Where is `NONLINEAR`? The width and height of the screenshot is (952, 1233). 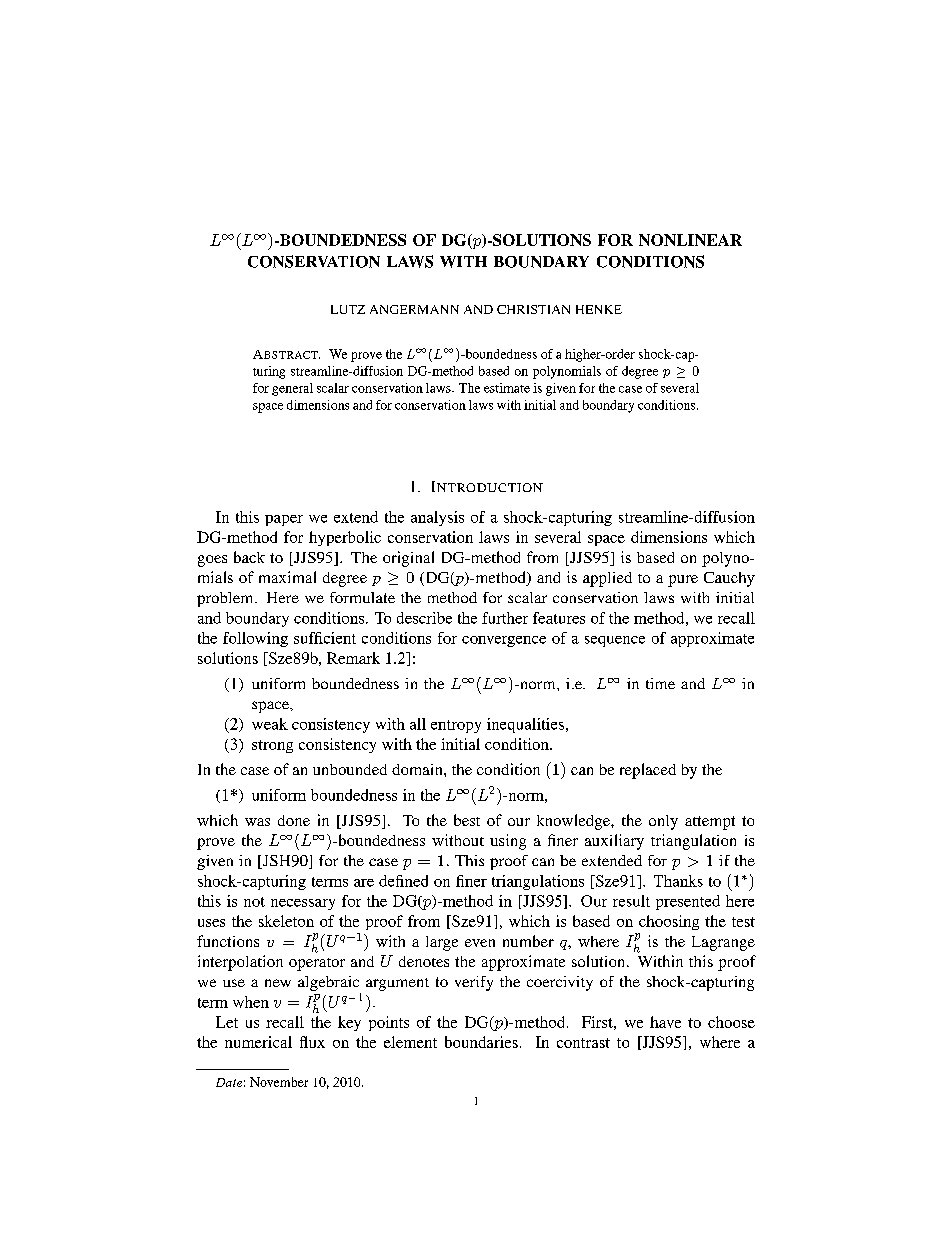
NONLINEAR is located at coordinates (690, 240).
